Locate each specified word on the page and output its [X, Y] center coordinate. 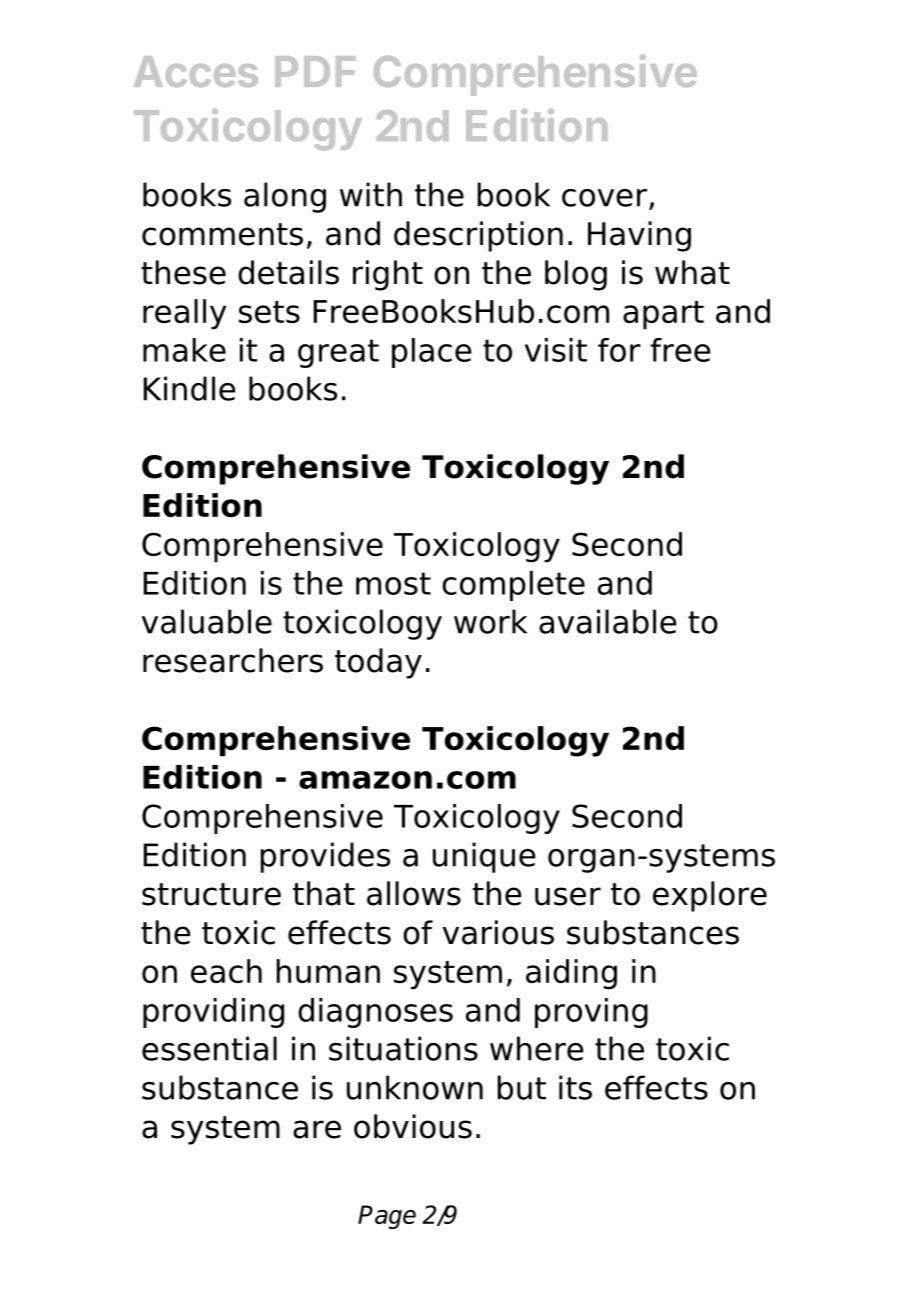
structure [211, 894]
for [619, 350]
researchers [233, 660]
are [317, 1129]
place [432, 353]
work [490, 621]
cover [604, 198]
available [608, 621]
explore [710, 896]
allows [414, 893]
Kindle [189, 388]
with [371, 194]
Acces [196, 71]
